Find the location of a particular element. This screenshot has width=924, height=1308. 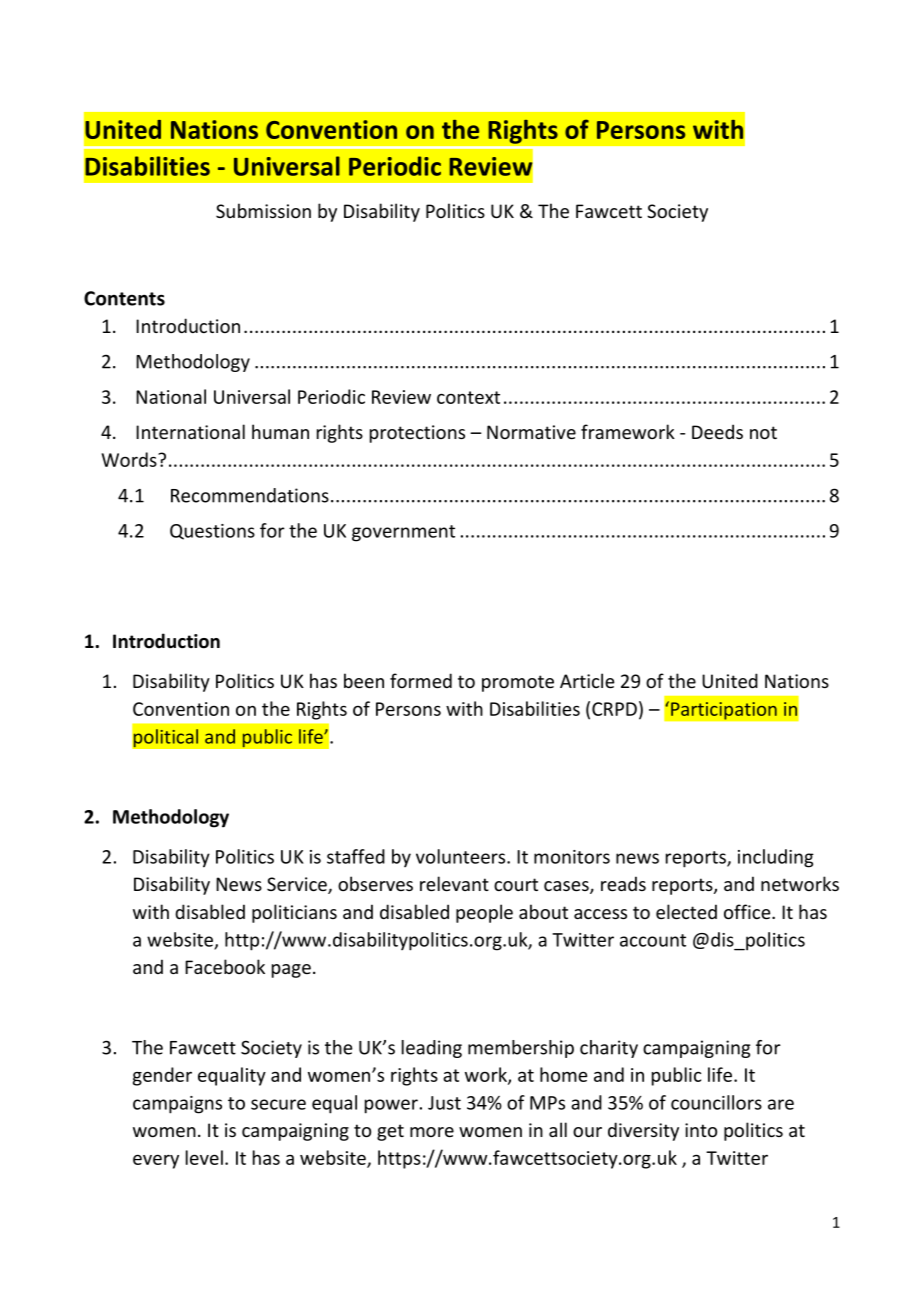

protections is located at coordinates (417, 434).
